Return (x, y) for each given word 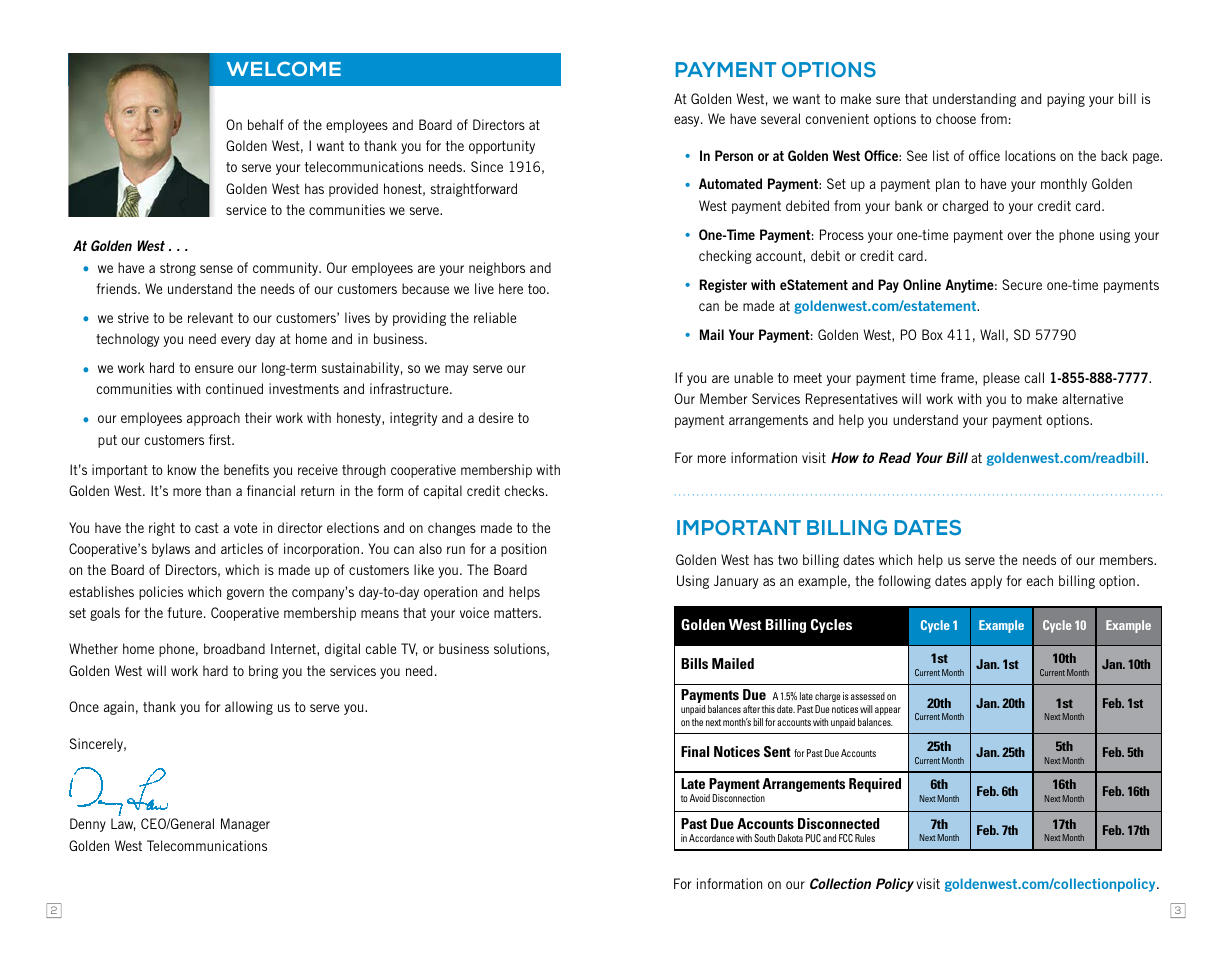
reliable (495, 317)
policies (161, 593)
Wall (992, 334)
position (523, 550)
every (236, 341)
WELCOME (284, 68)
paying (1066, 100)
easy (688, 121)
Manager (245, 825)
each (1040, 580)
